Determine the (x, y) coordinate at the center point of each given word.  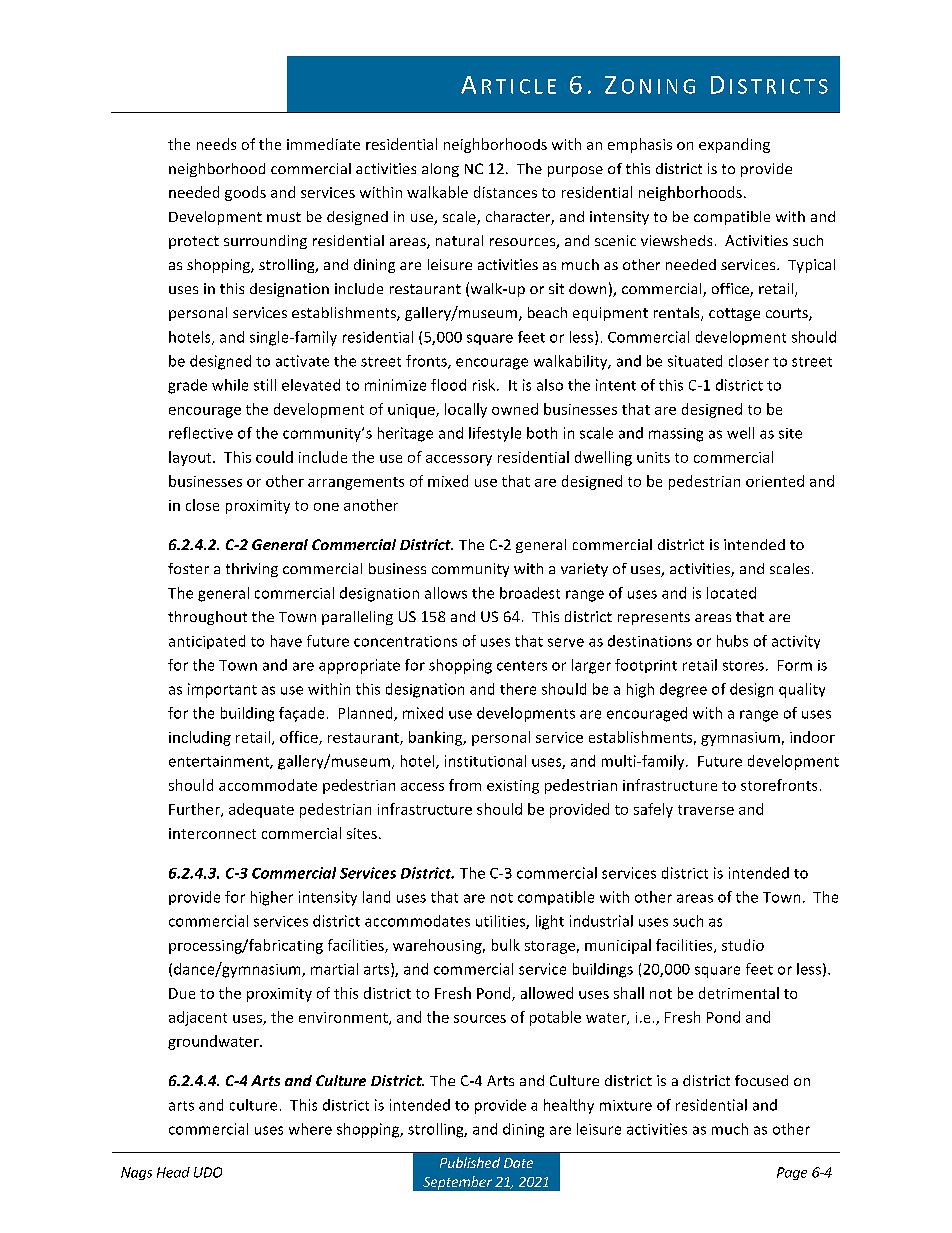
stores (743, 666)
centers (522, 666)
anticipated (207, 642)
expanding (734, 145)
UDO (208, 1172)
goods (245, 193)
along (440, 170)
